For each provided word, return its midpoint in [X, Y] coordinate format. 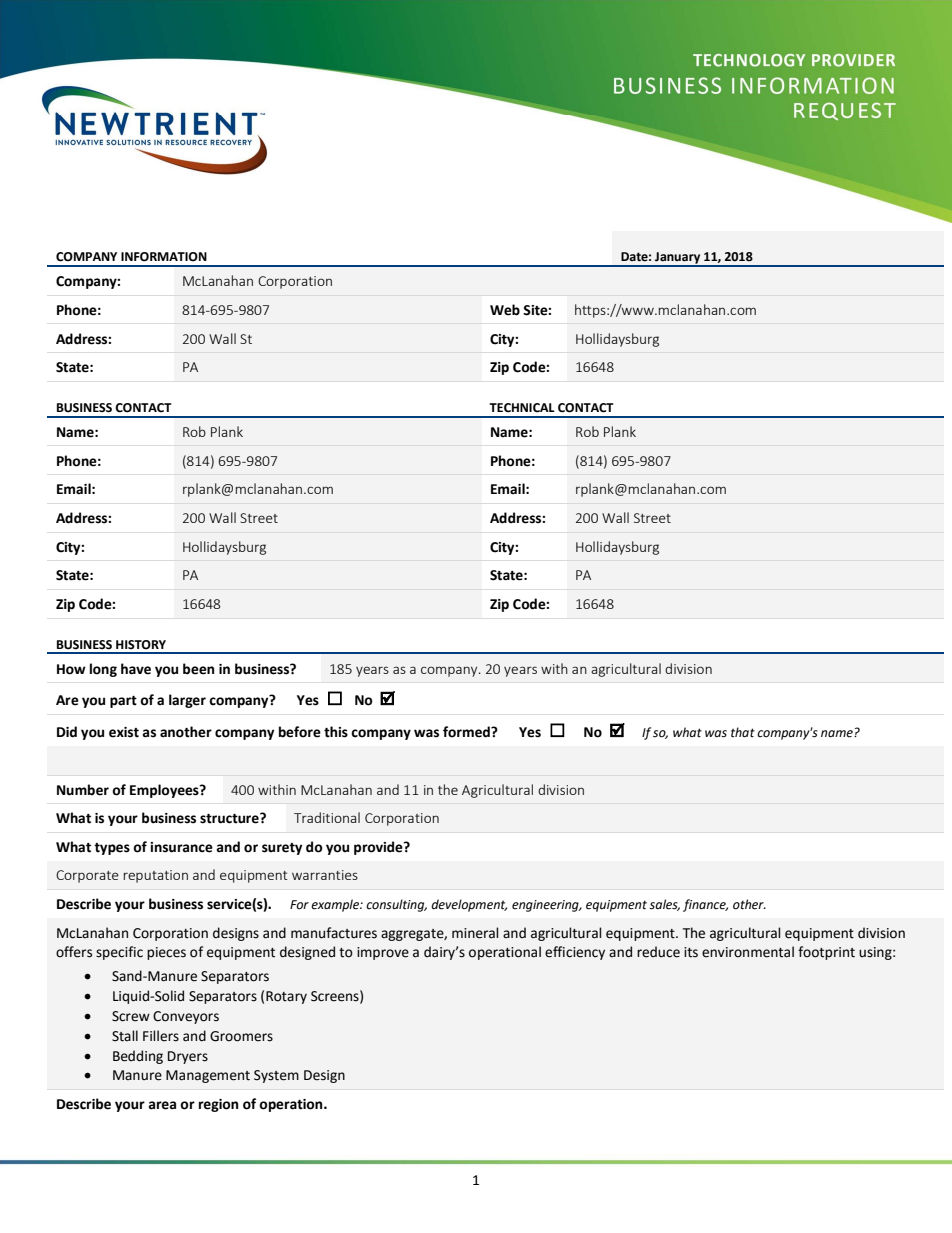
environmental [748, 952]
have [136, 669]
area [162, 1105]
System [276, 1076]
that [743, 732]
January [678, 259]
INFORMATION [164, 257]
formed [467, 732]
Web [505, 310]
